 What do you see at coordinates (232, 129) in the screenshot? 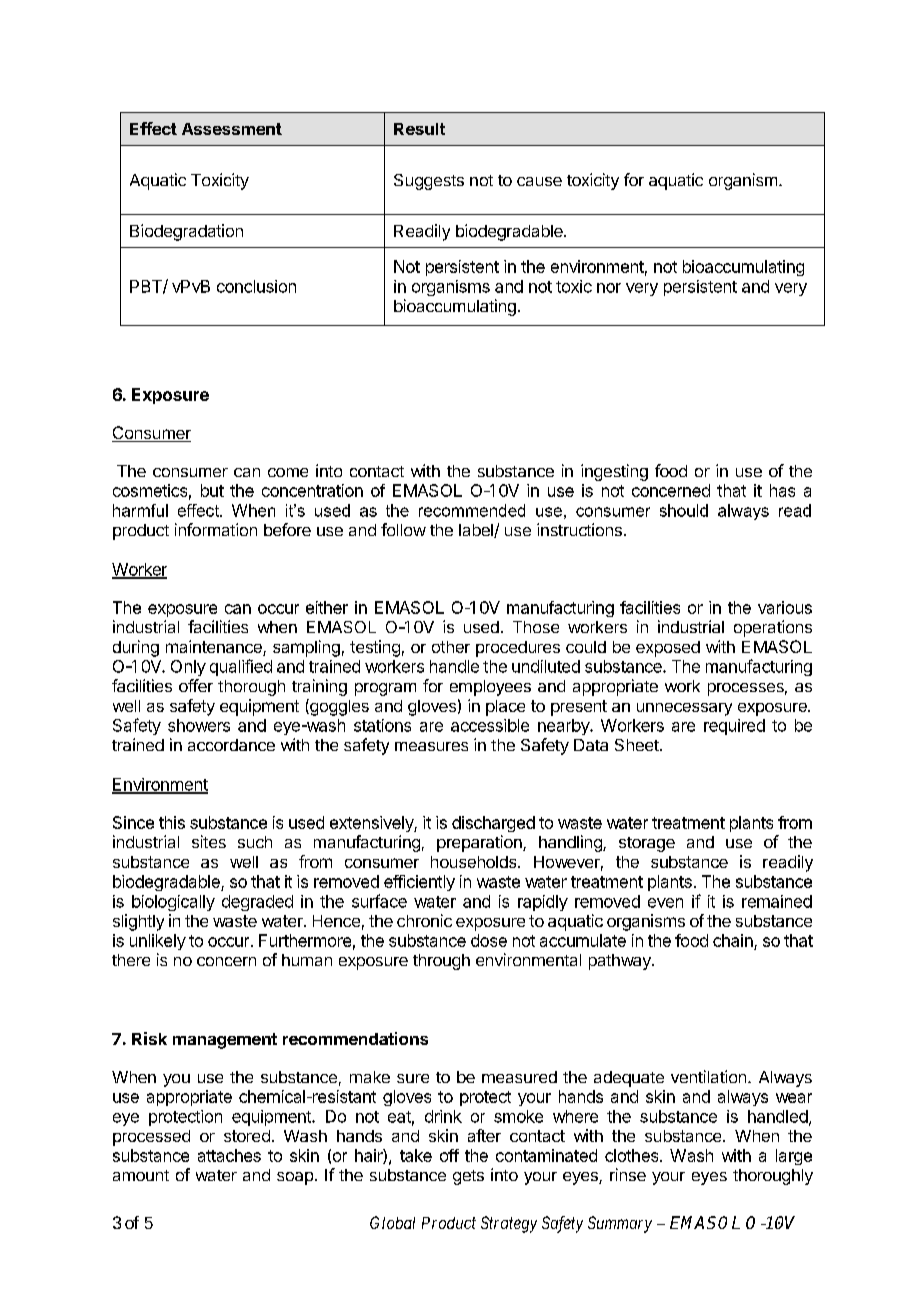
I see `Assessment` at bounding box center [232, 129].
